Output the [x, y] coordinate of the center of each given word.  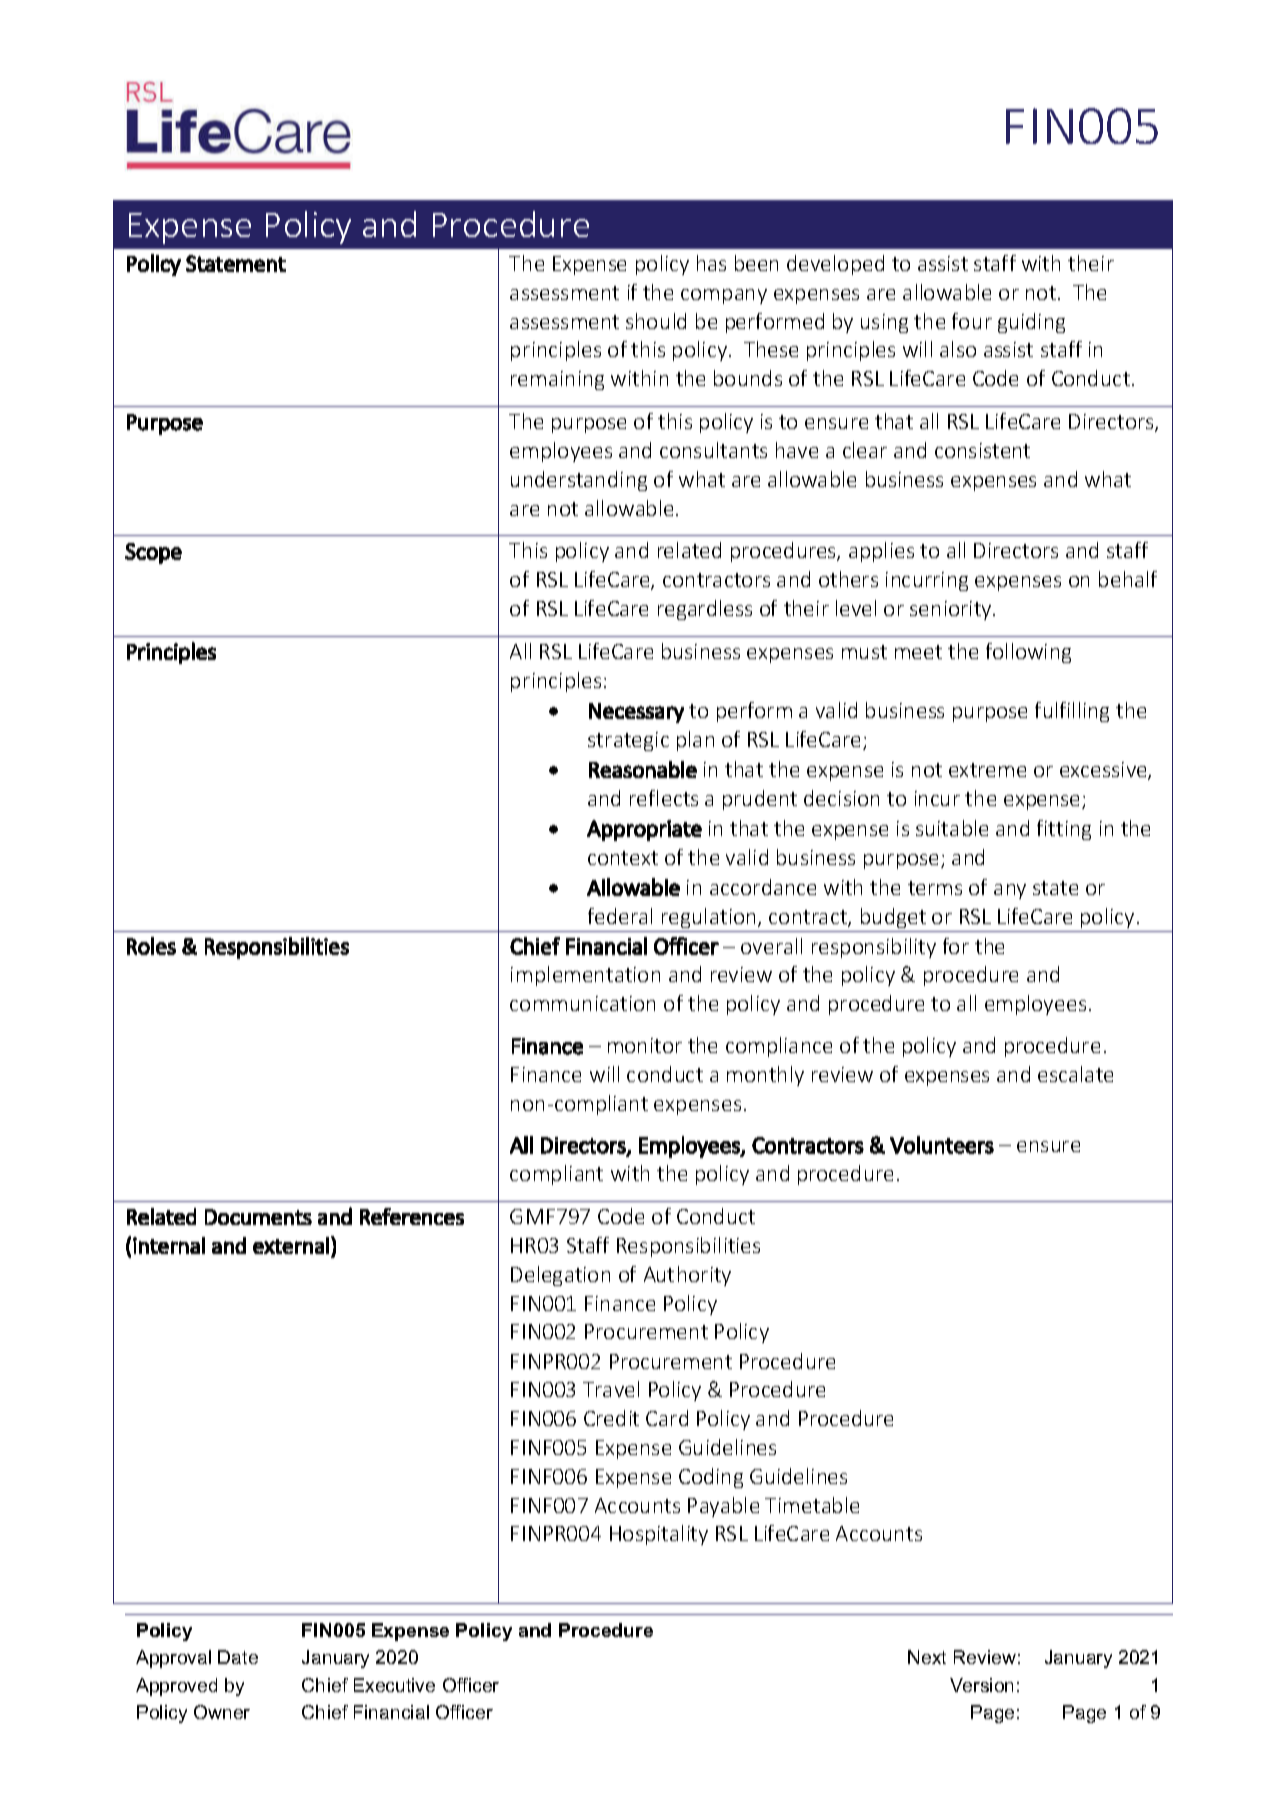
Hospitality [659, 1535]
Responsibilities [688, 1247]
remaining [557, 380]
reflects [664, 798]
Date [238, 1657]
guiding [1031, 323]
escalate [1075, 1074]
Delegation [560, 1276]
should [656, 321]
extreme [987, 770]
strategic [628, 741]
